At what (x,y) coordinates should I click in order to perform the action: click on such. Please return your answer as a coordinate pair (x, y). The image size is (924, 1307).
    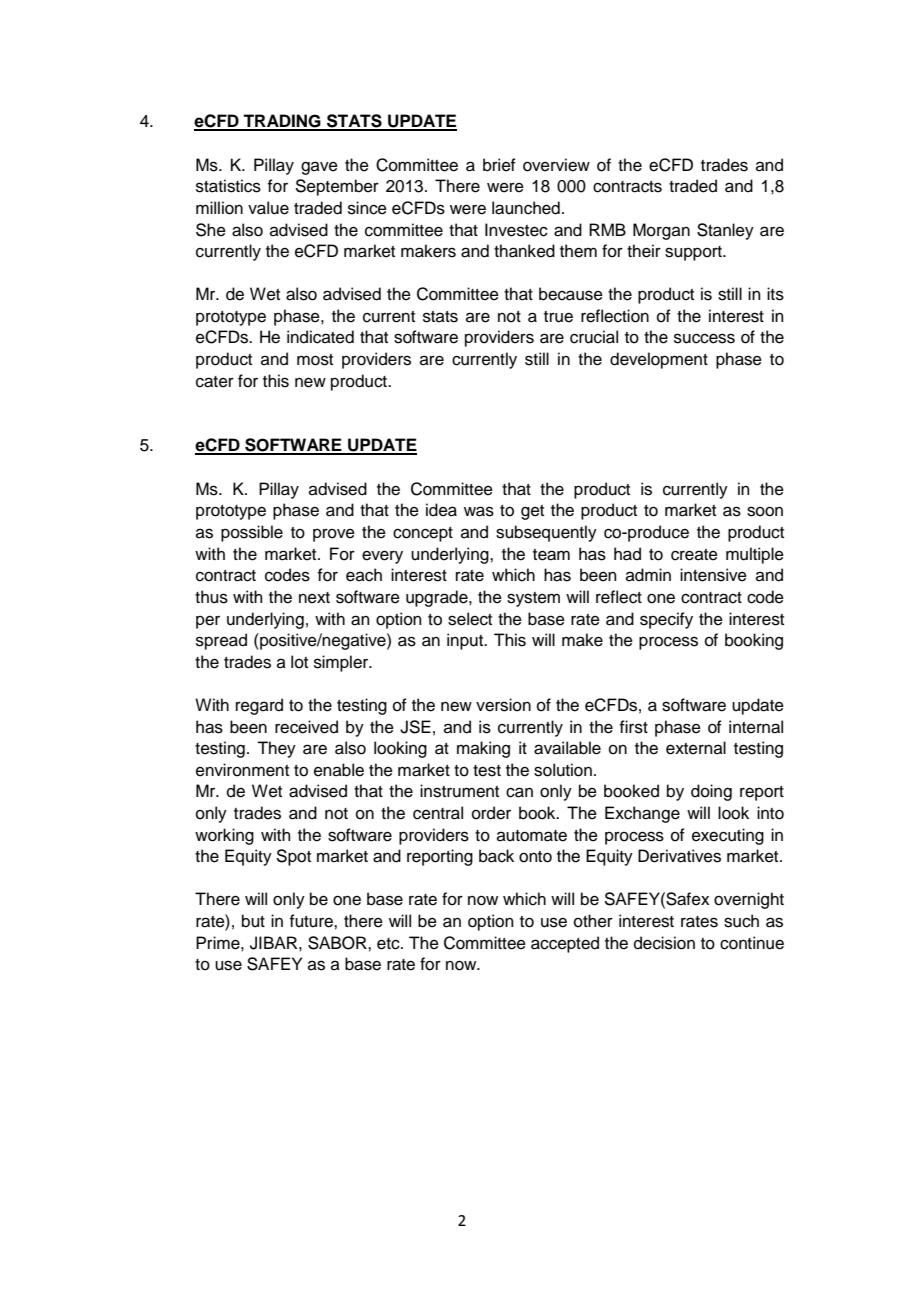
    Looking at the image, I should click on (741, 921).
